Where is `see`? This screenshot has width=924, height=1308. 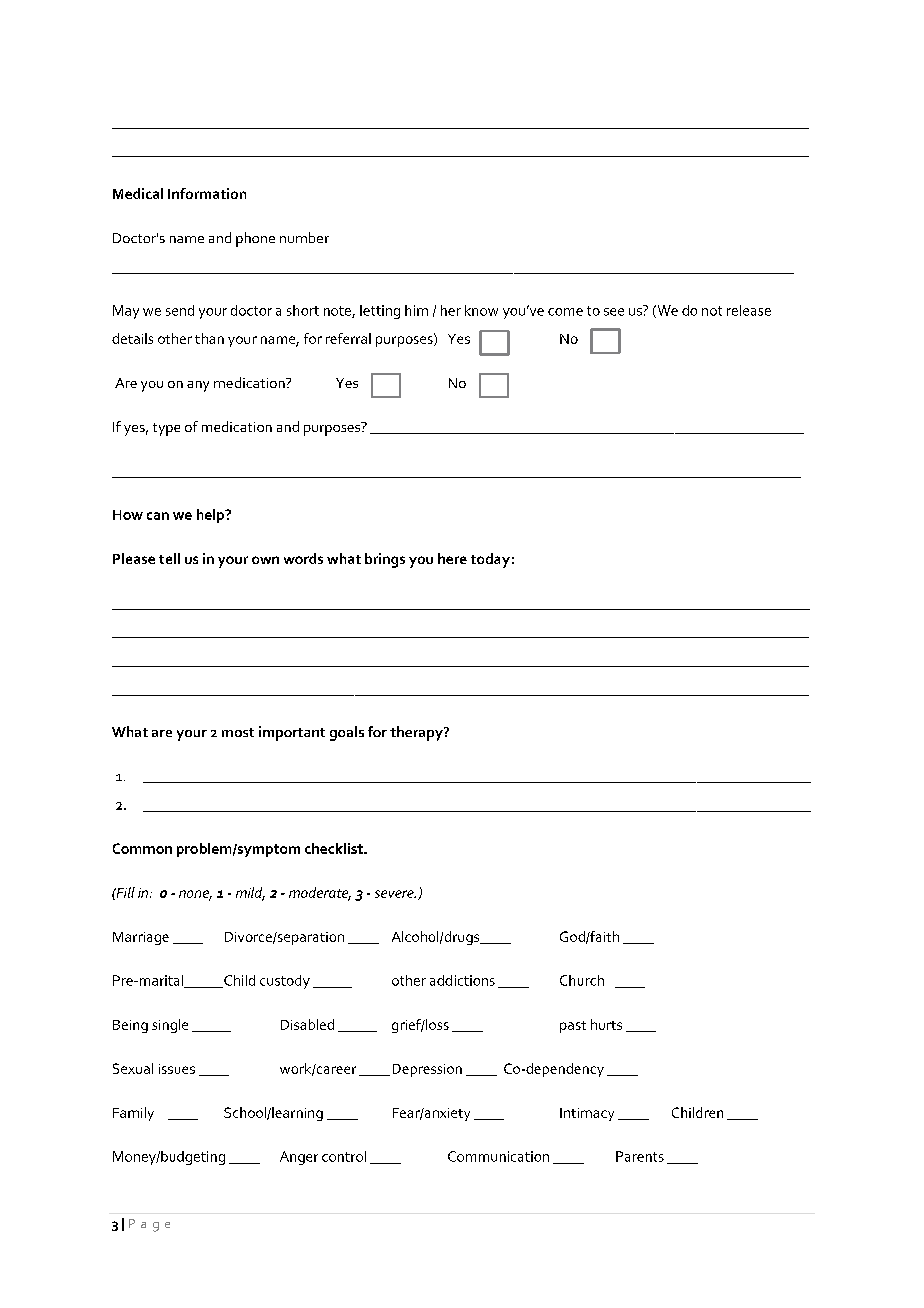
see is located at coordinates (614, 312).
